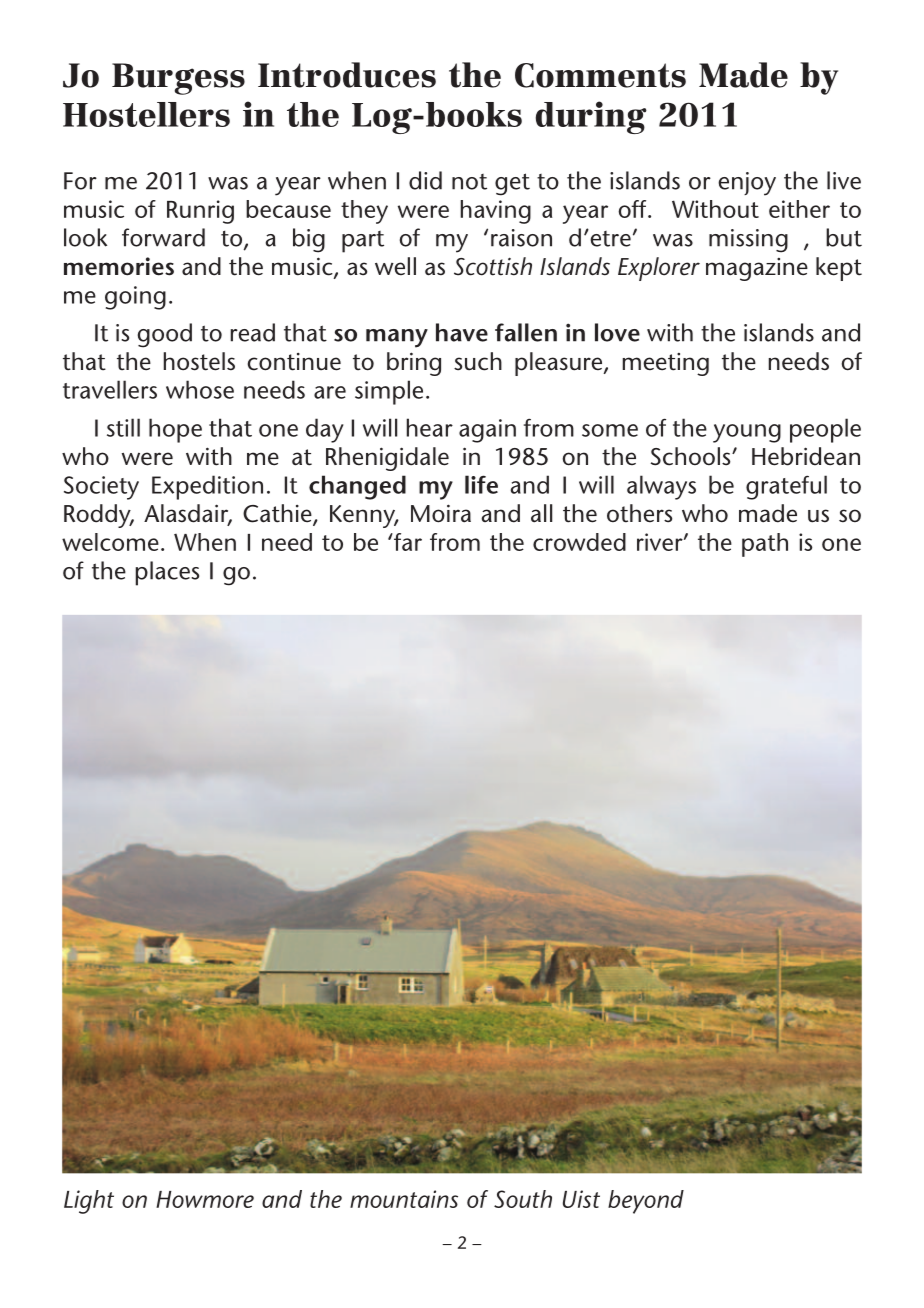  What do you see at coordinates (167, 573) in the image?
I see `places` at bounding box center [167, 573].
